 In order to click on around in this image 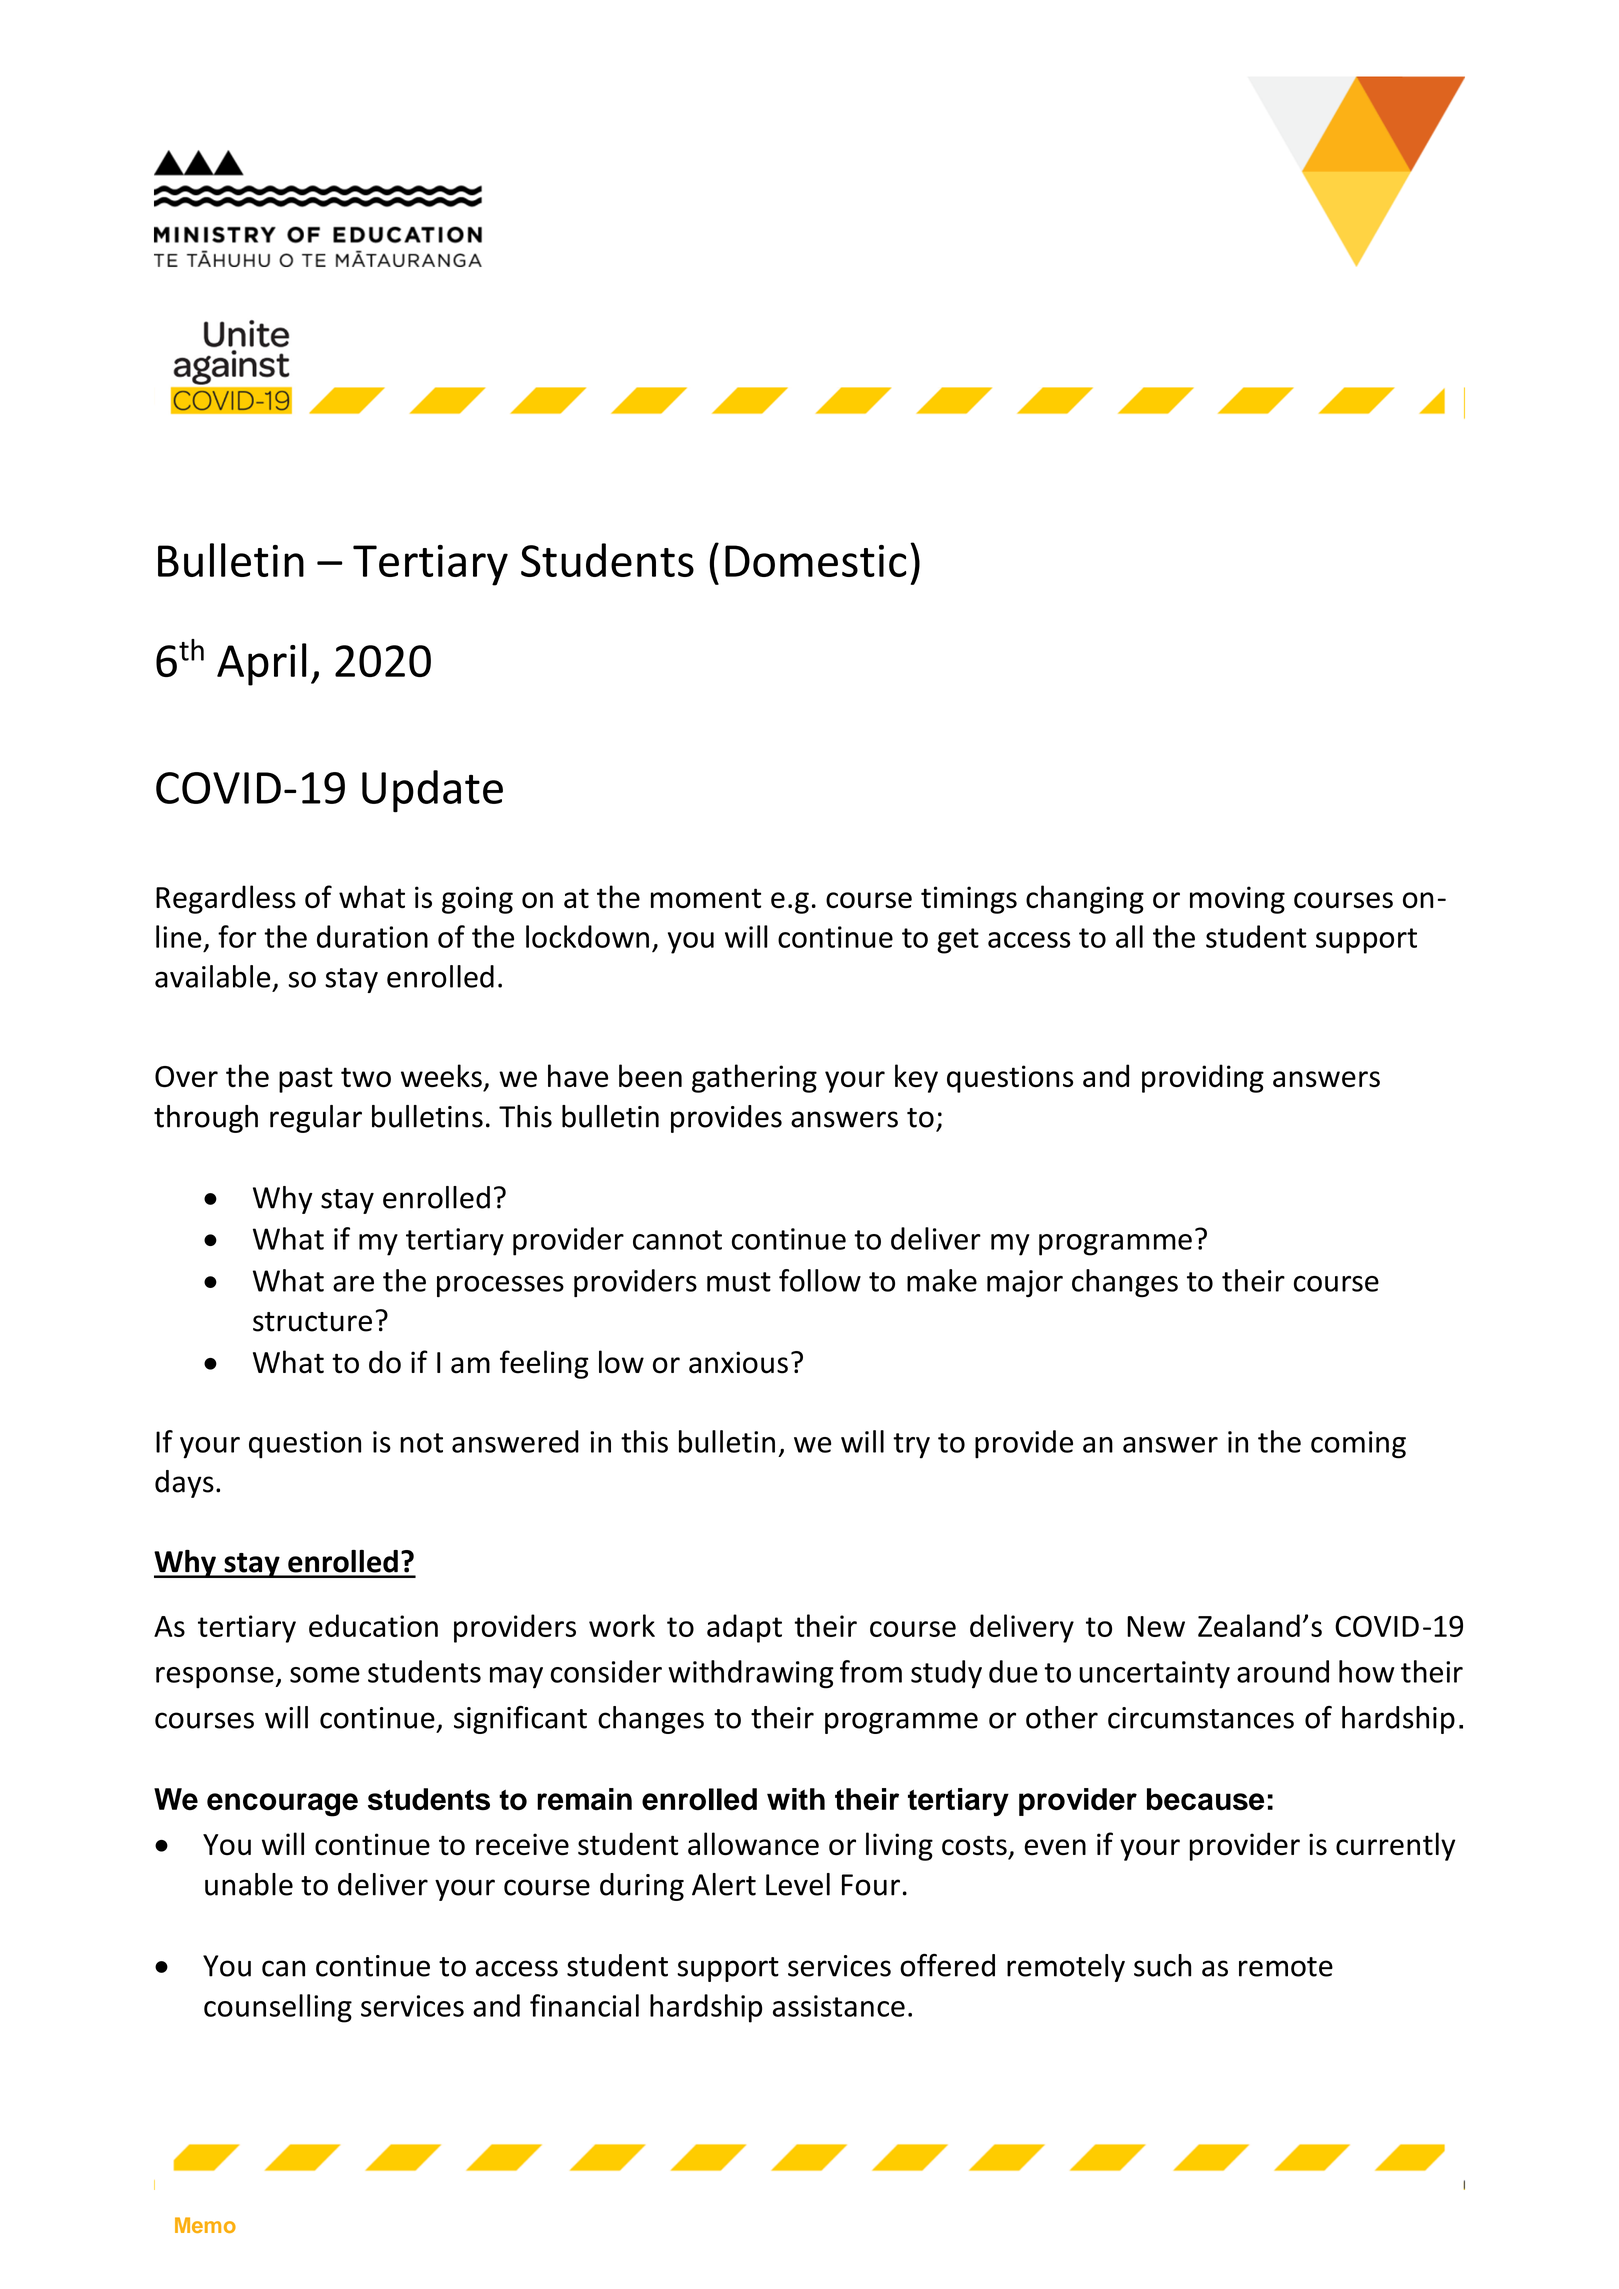, I will do `click(1283, 1671)`.
